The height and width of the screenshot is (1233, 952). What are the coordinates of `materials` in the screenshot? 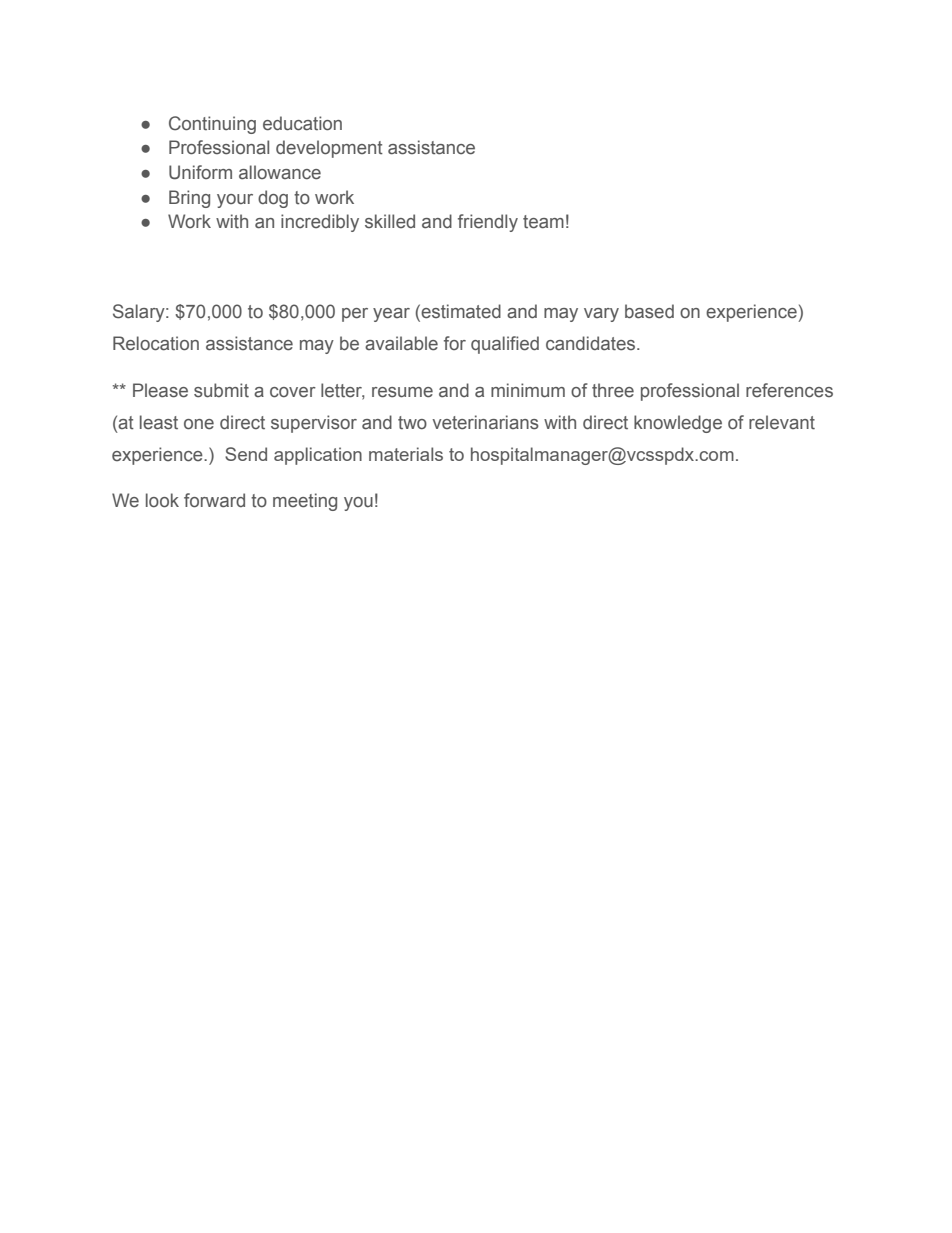 It's located at (406, 454).
